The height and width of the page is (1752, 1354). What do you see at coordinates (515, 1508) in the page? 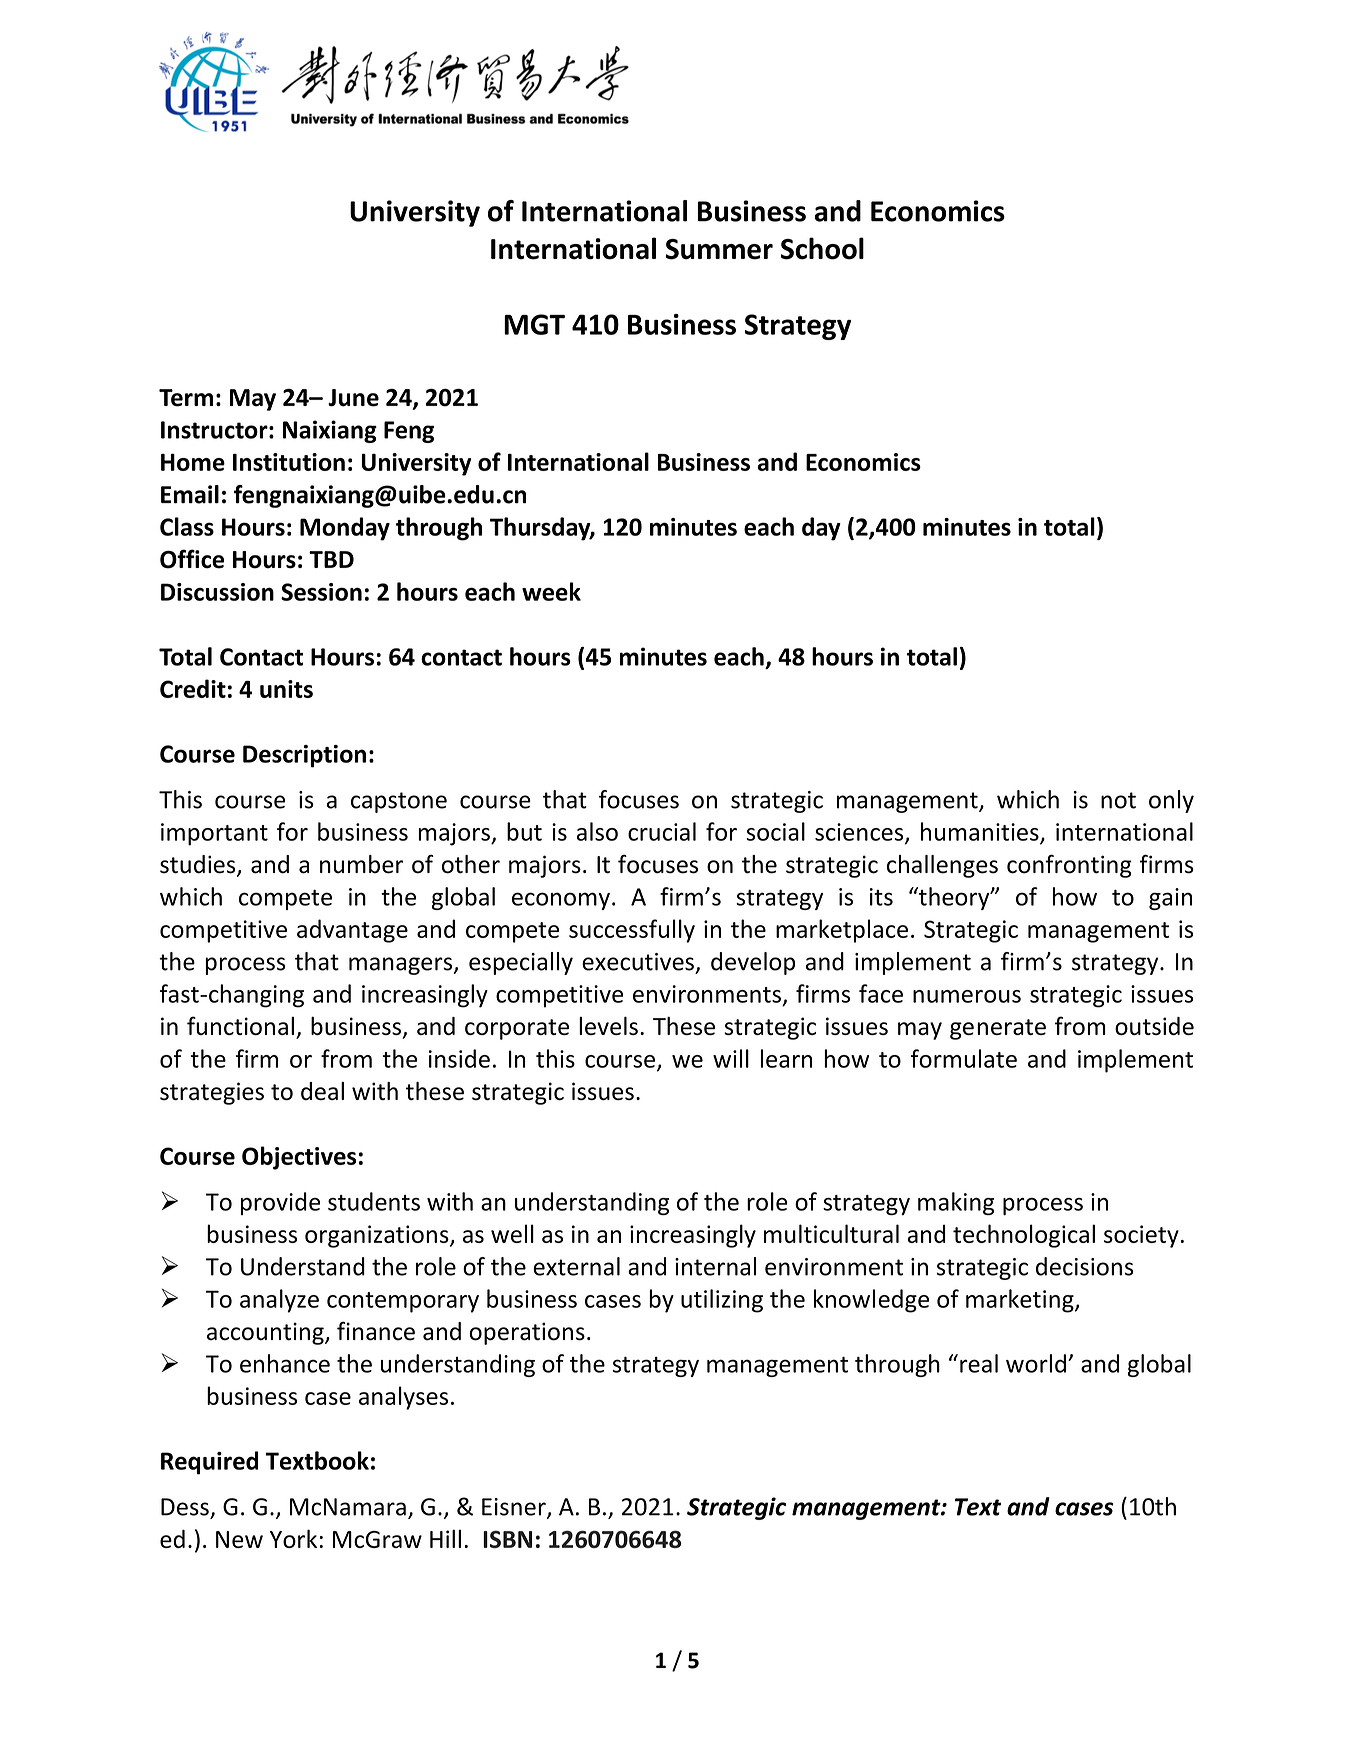
I see `Eisner` at bounding box center [515, 1508].
